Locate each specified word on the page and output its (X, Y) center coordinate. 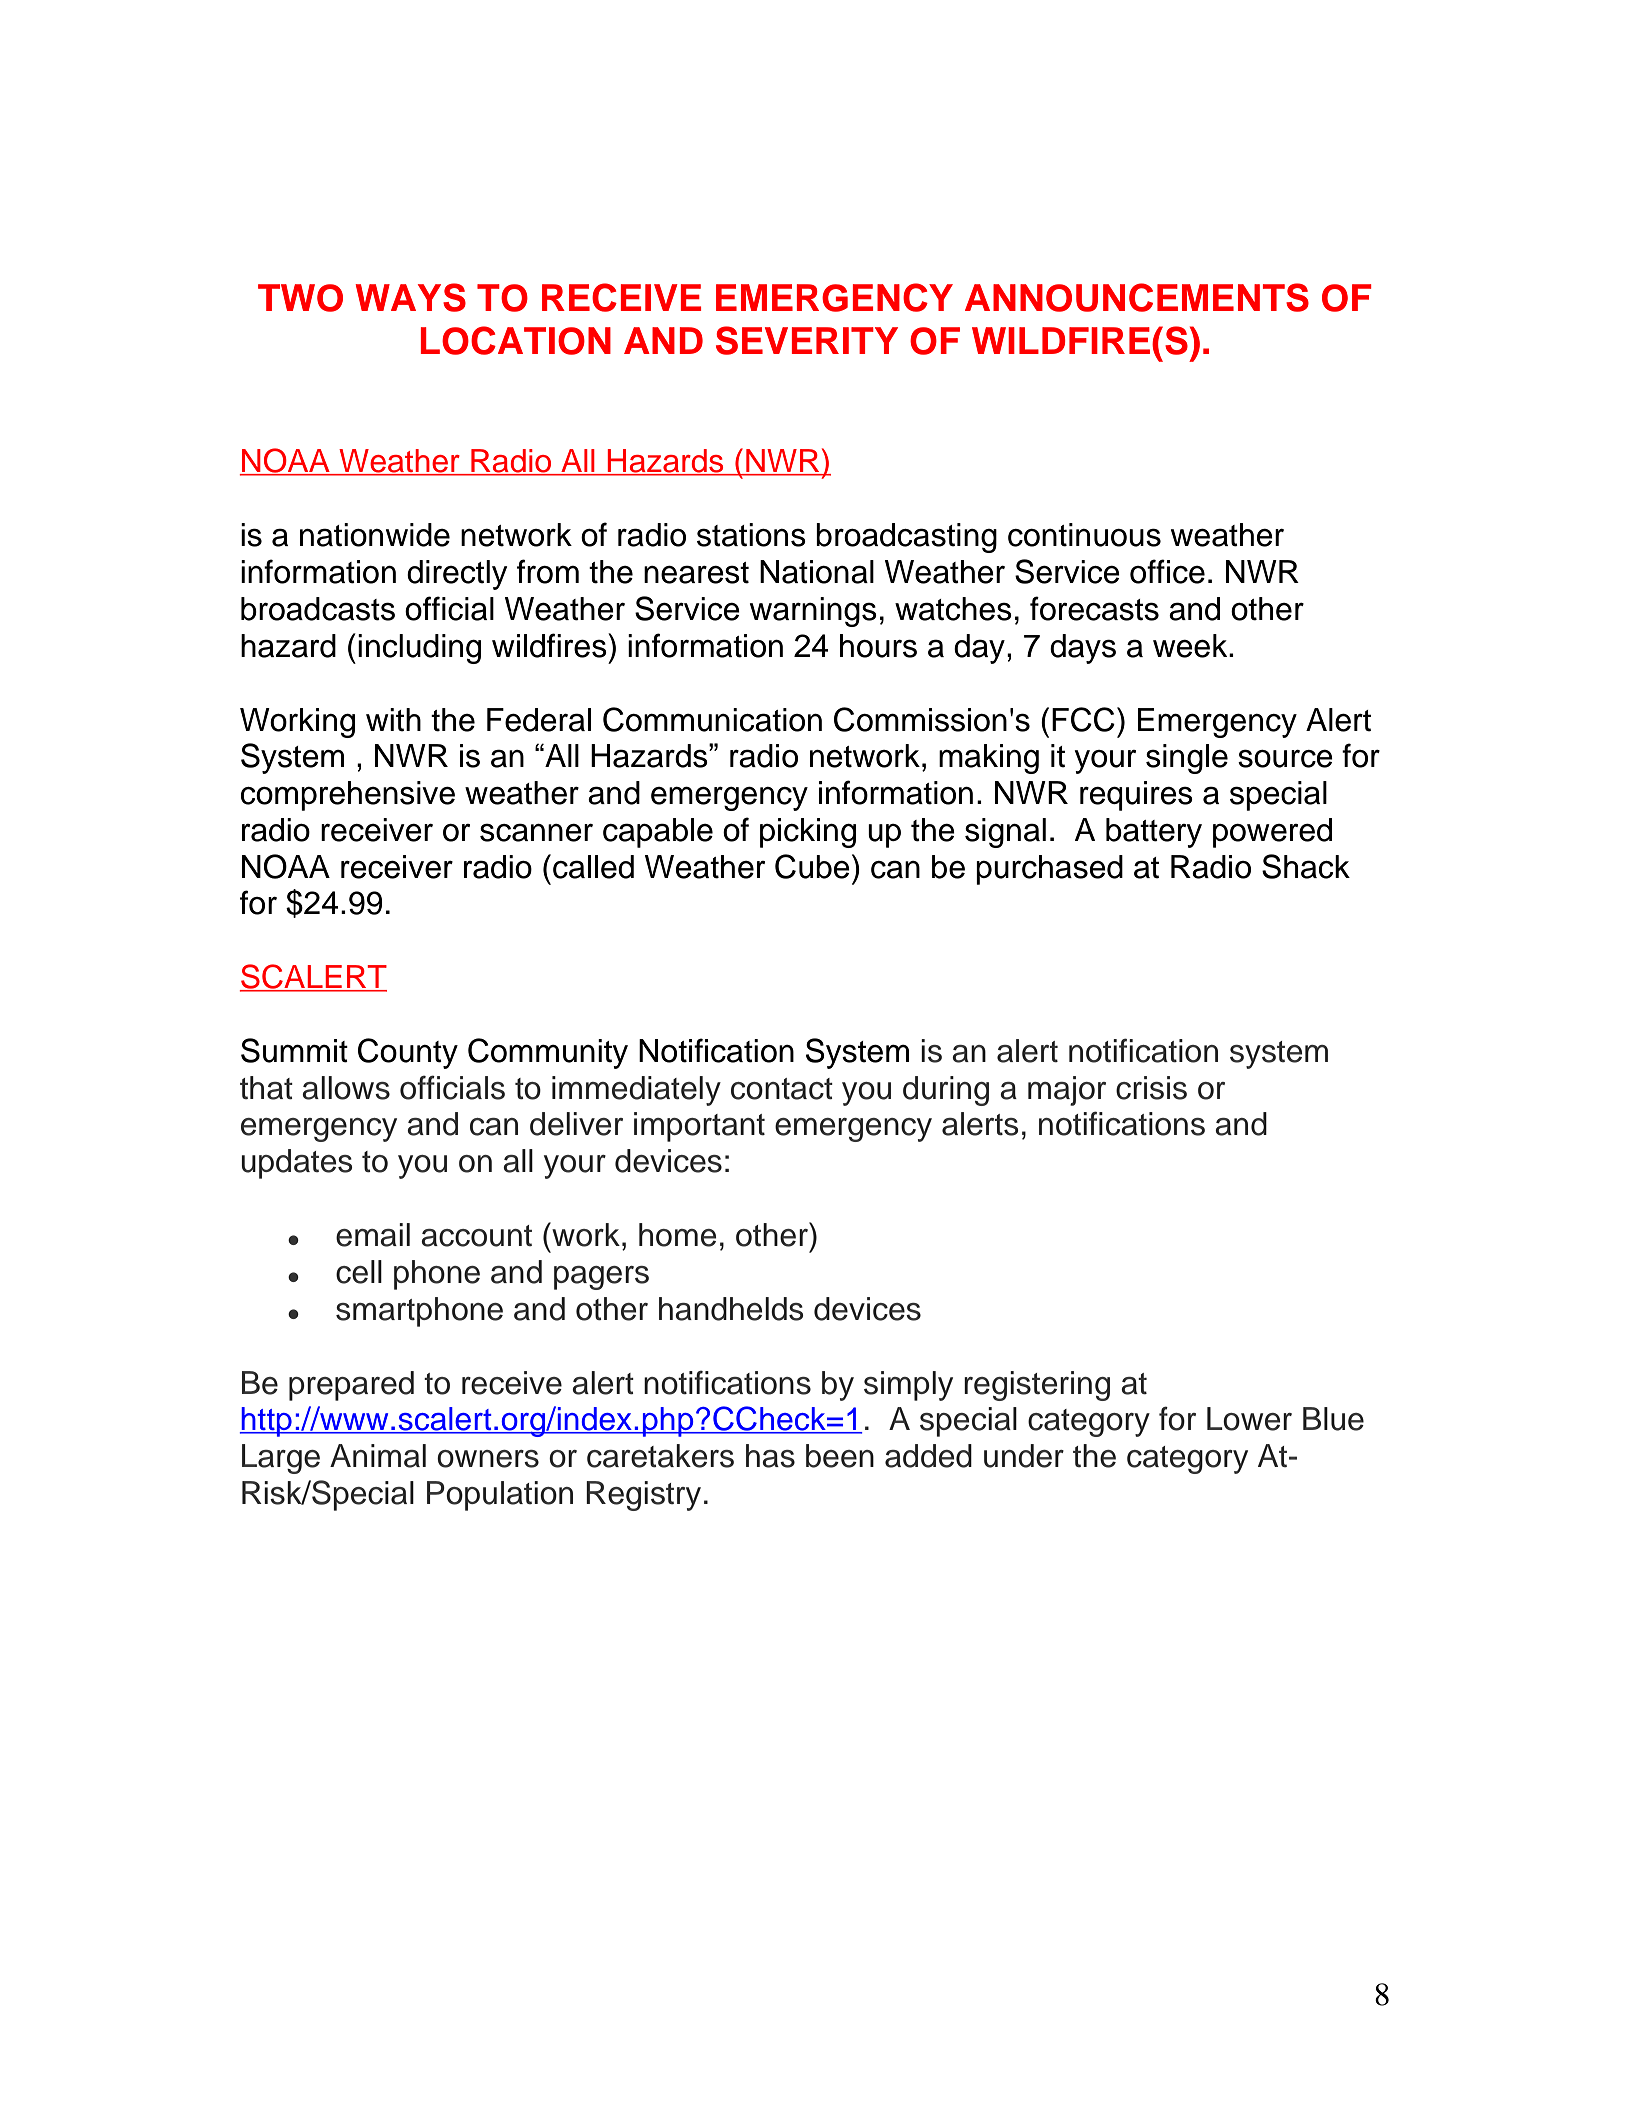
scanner (536, 833)
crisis (1151, 1088)
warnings (813, 612)
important (699, 1127)
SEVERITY (807, 340)
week (1191, 646)
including (419, 649)
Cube (812, 866)
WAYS (410, 297)
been (840, 1456)
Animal (378, 1456)
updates (297, 1164)
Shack (1306, 866)
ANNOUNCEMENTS (1137, 297)
